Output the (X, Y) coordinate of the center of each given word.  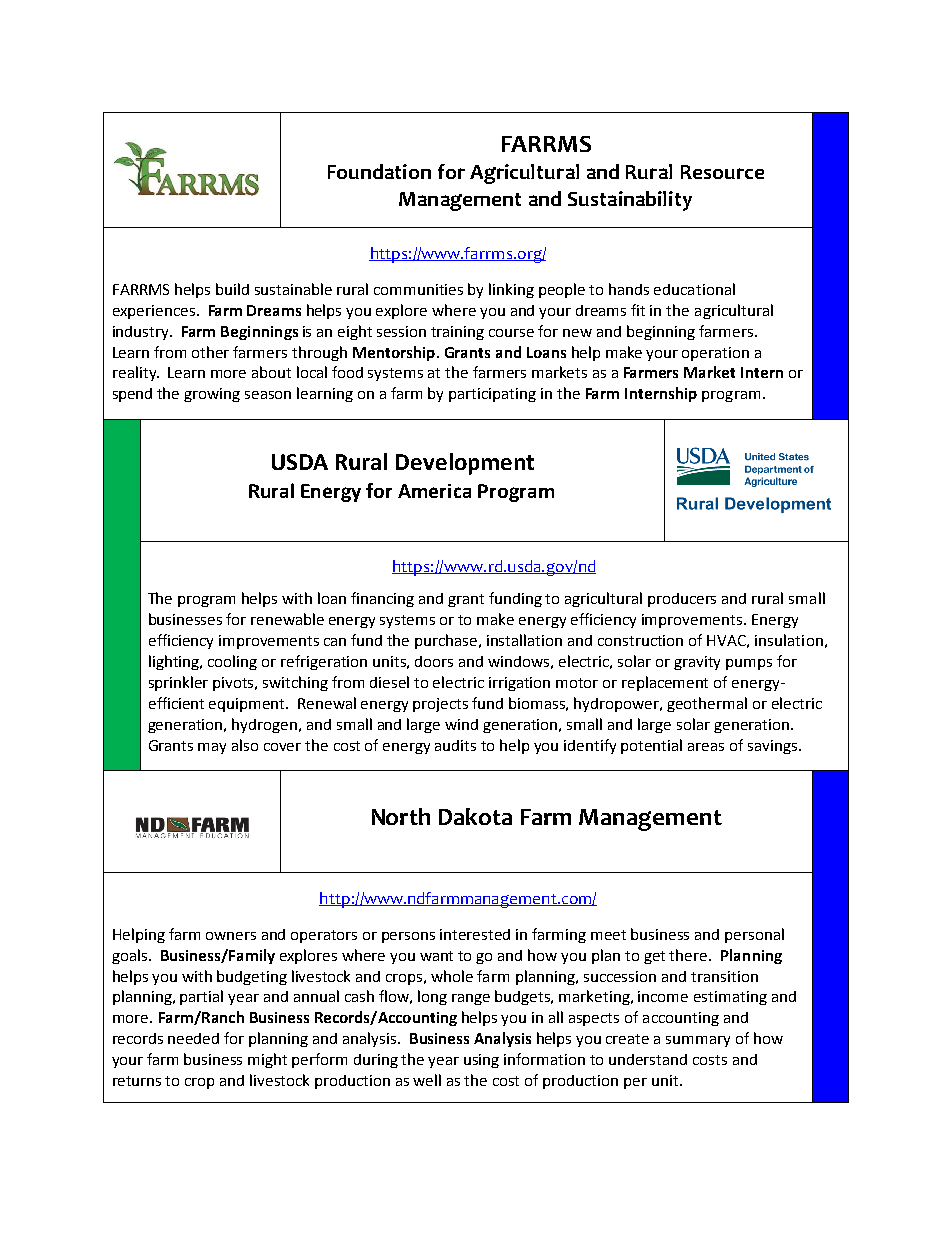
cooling (232, 662)
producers (682, 600)
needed (193, 1038)
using (481, 1061)
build (232, 289)
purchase (447, 641)
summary (698, 1041)
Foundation (379, 171)
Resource (722, 172)
